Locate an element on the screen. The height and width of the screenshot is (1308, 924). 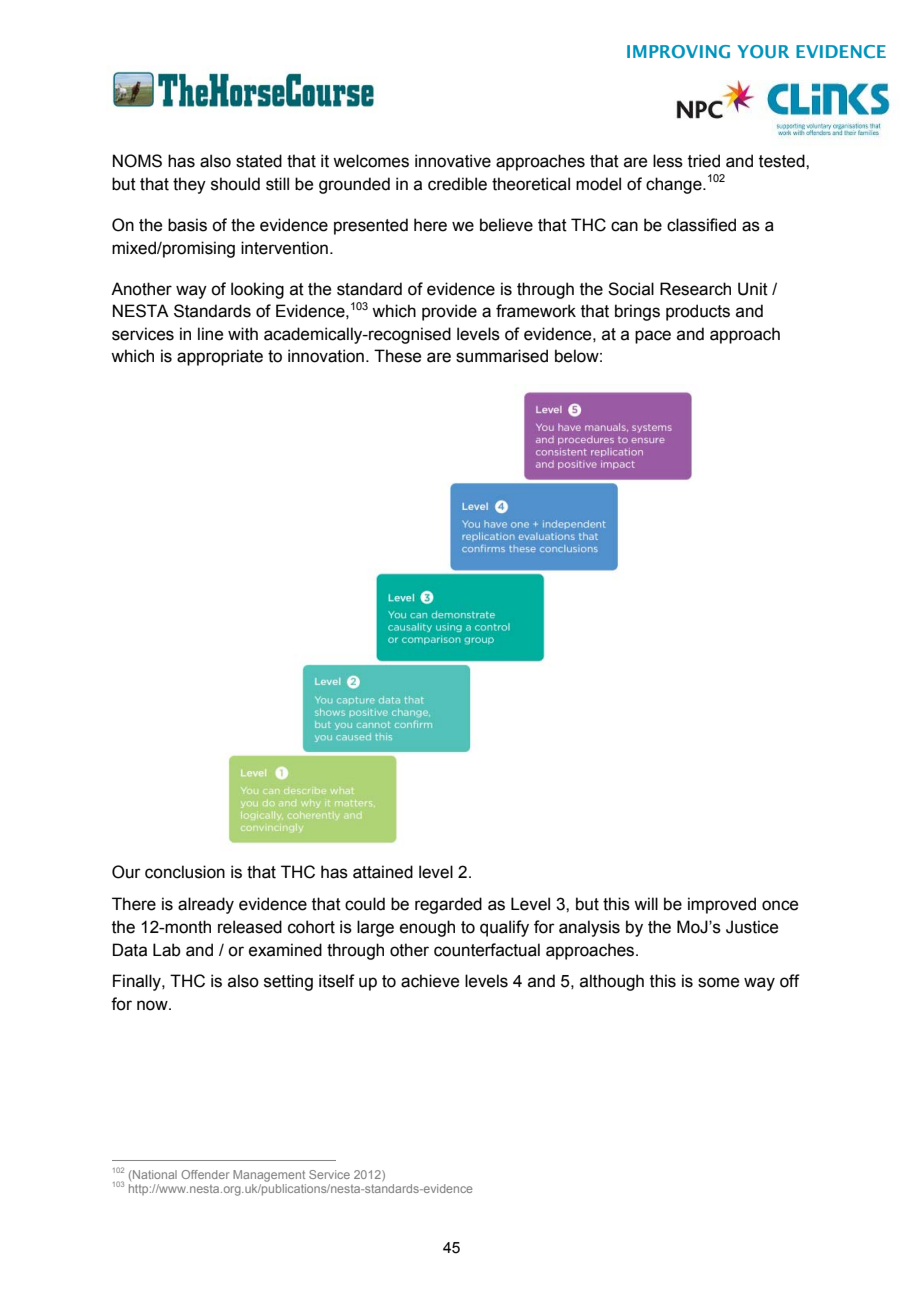
Offender is located at coordinates (205, 1174).
